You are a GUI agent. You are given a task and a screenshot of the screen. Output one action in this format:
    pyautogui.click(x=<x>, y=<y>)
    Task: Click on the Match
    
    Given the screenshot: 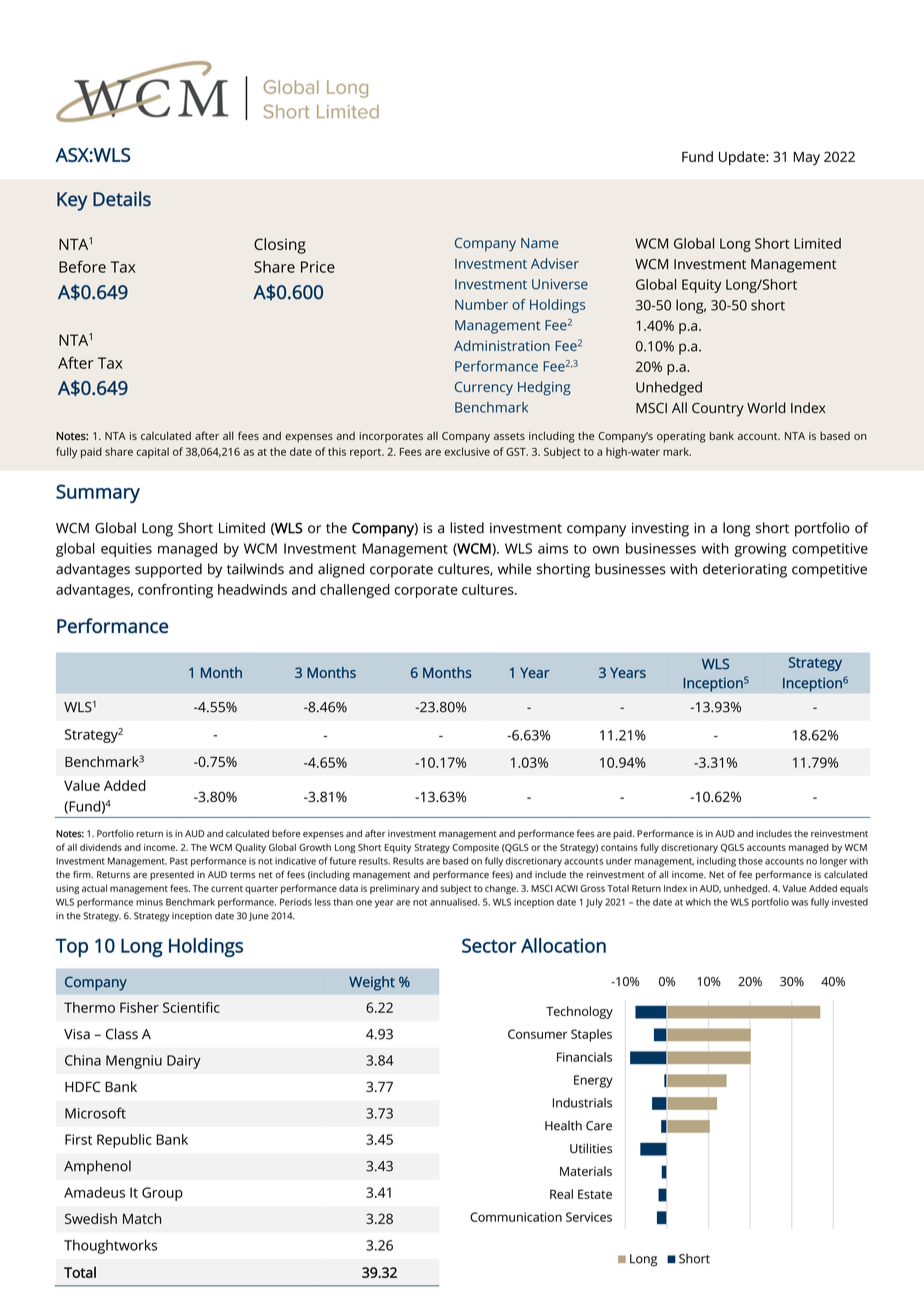 What is the action you would take?
    pyautogui.click(x=142, y=1218)
